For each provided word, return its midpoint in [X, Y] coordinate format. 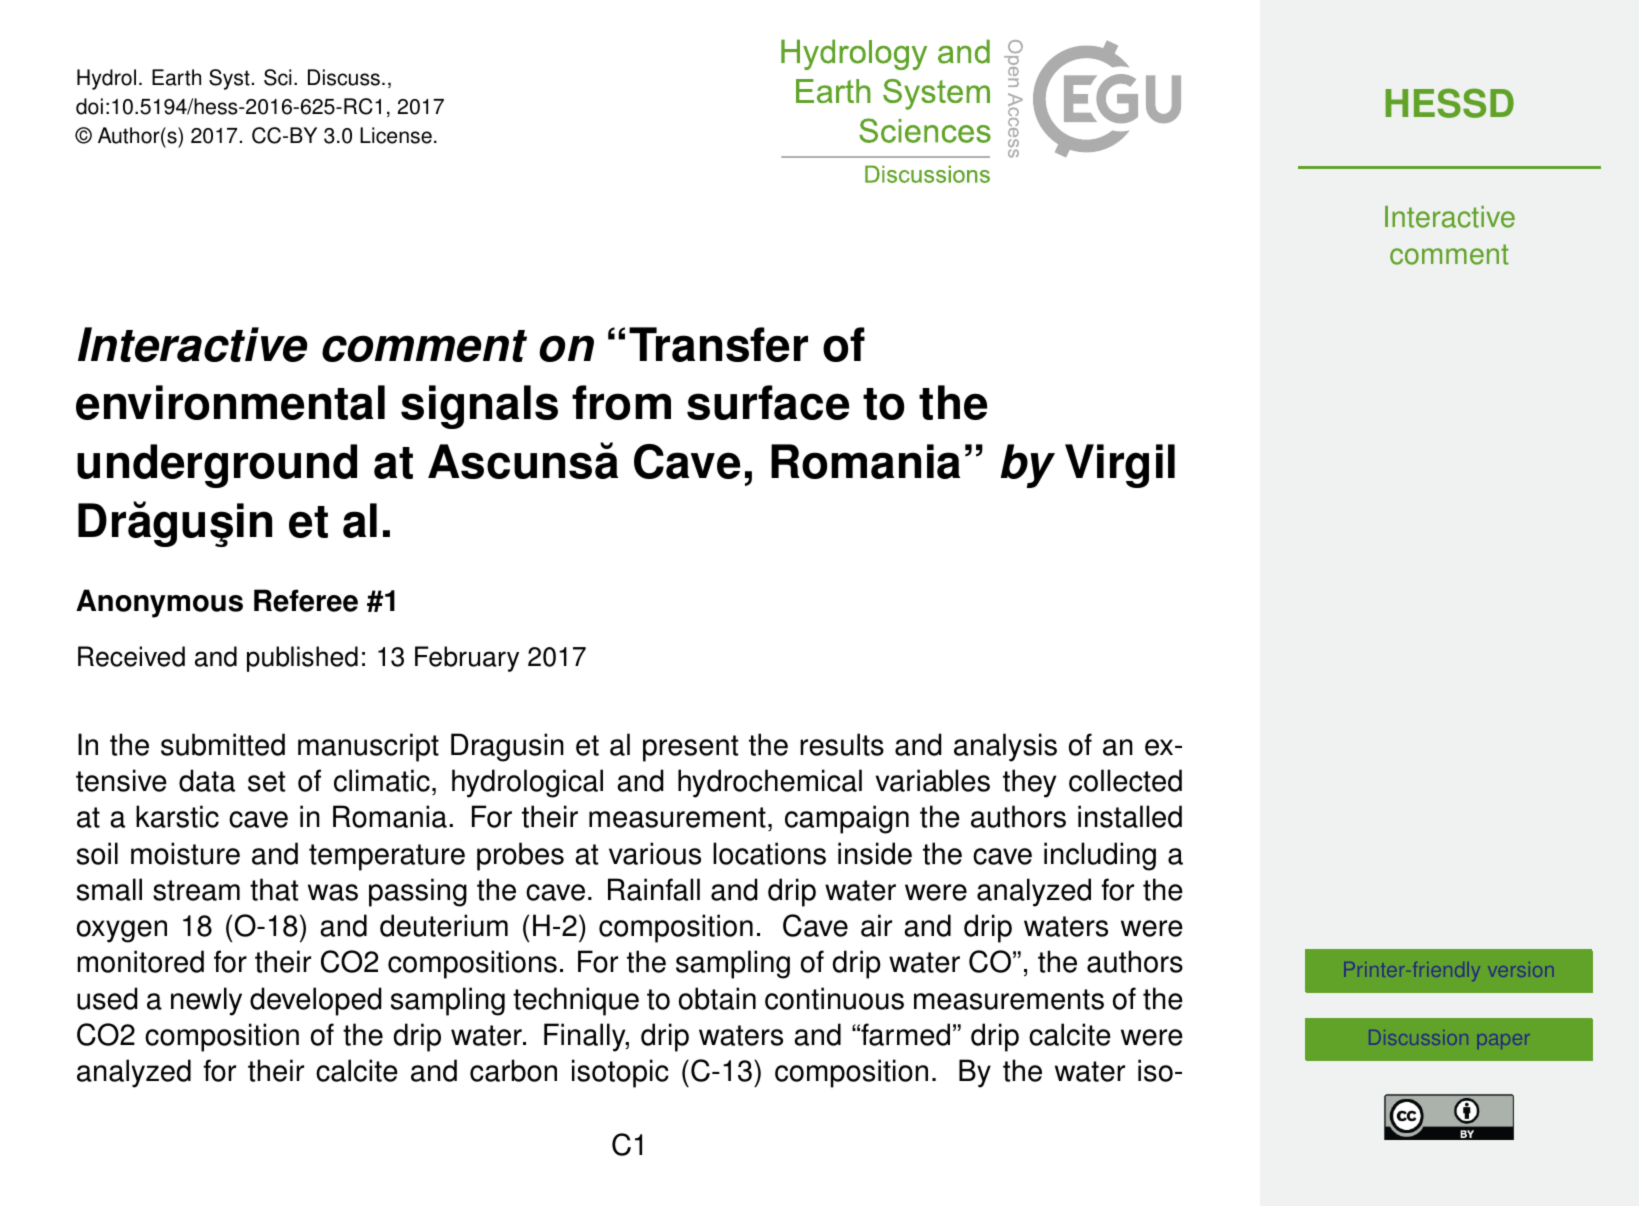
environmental [230, 402]
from [621, 402]
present [690, 748]
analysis [1005, 747]
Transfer [718, 344]
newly [206, 1001]
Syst [229, 79]
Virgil [1120, 466]
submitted [223, 744]
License [396, 135]
